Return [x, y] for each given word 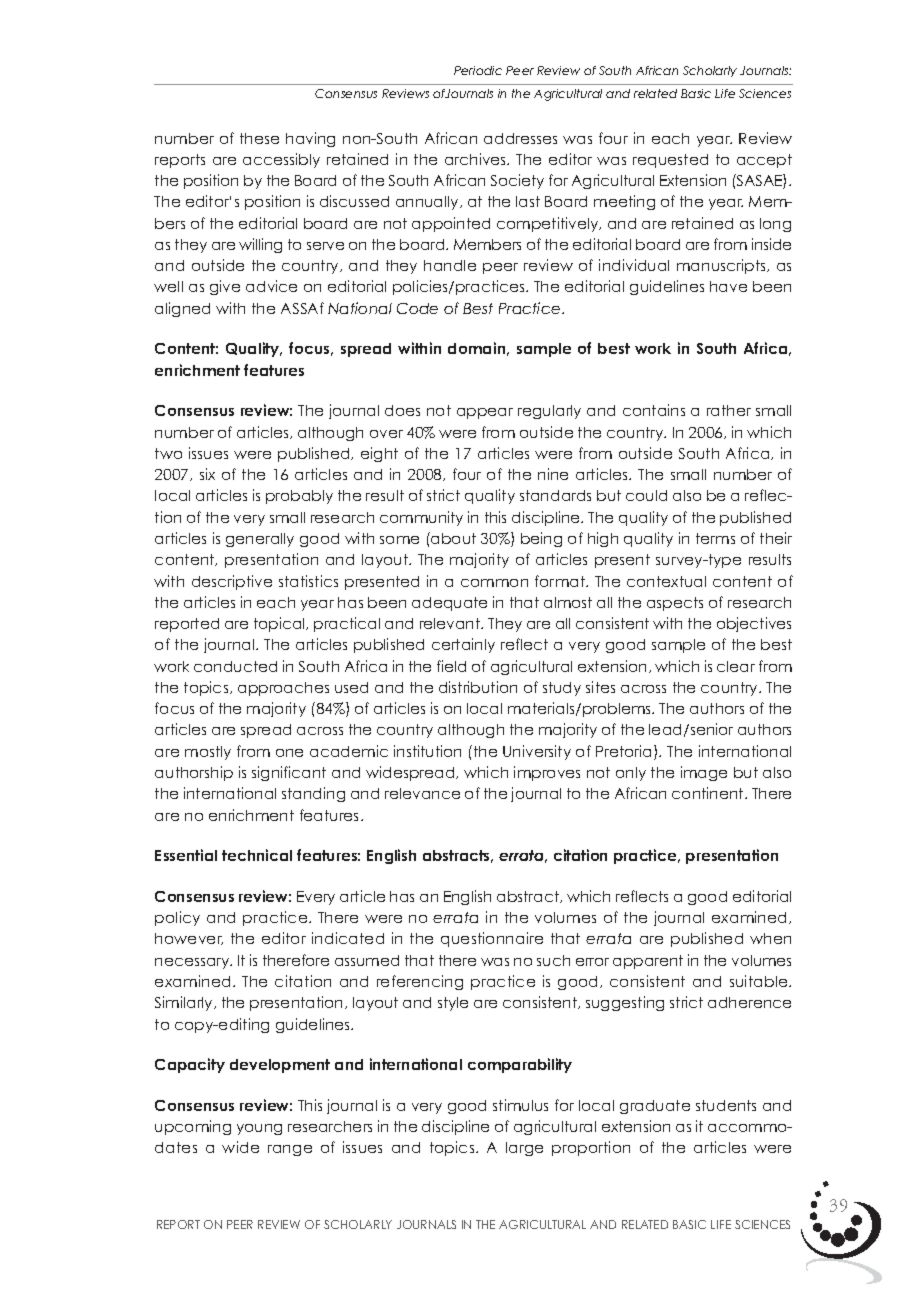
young [259, 1129]
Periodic [478, 70]
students [726, 1105]
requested [670, 161]
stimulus [520, 1105]
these [259, 138]
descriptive [232, 582]
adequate [449, 604]
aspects [675, 604]
